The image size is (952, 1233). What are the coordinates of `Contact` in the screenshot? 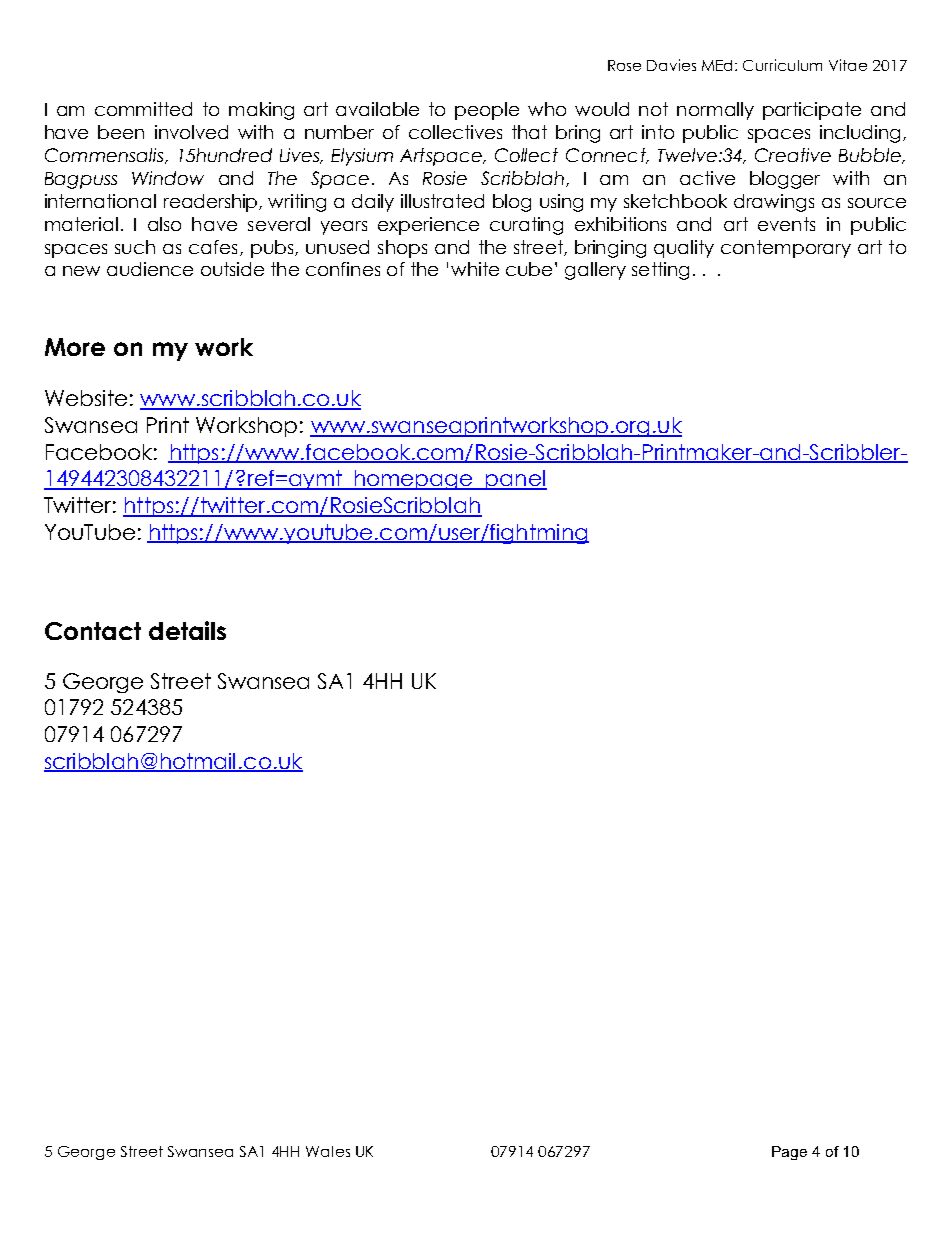 It's located at (93, 631).
